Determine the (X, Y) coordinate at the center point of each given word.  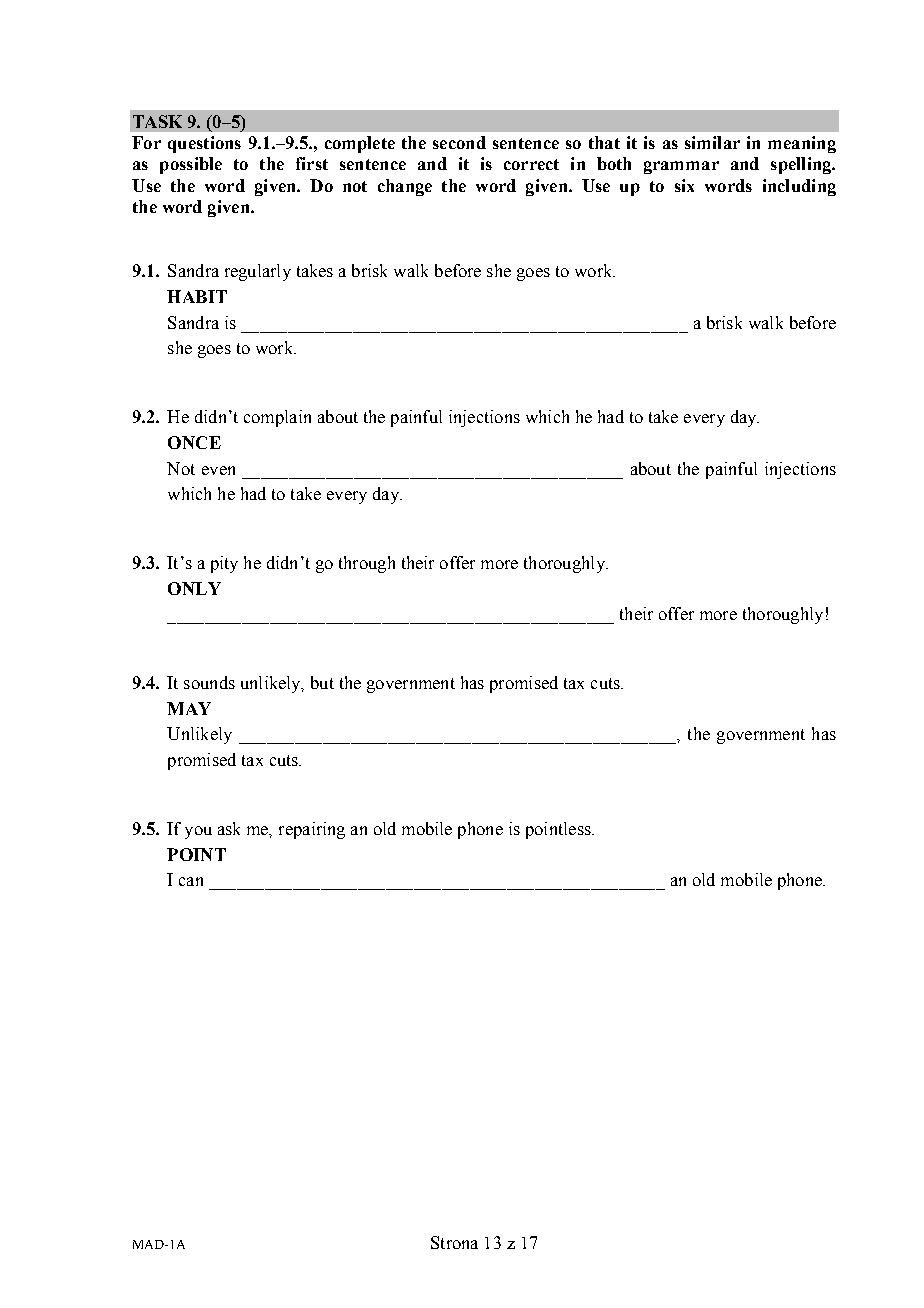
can (191, 881)
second (459, 142)
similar (712, 142)
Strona (454, 1242)
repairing (312, 830)
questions (204, 144)
